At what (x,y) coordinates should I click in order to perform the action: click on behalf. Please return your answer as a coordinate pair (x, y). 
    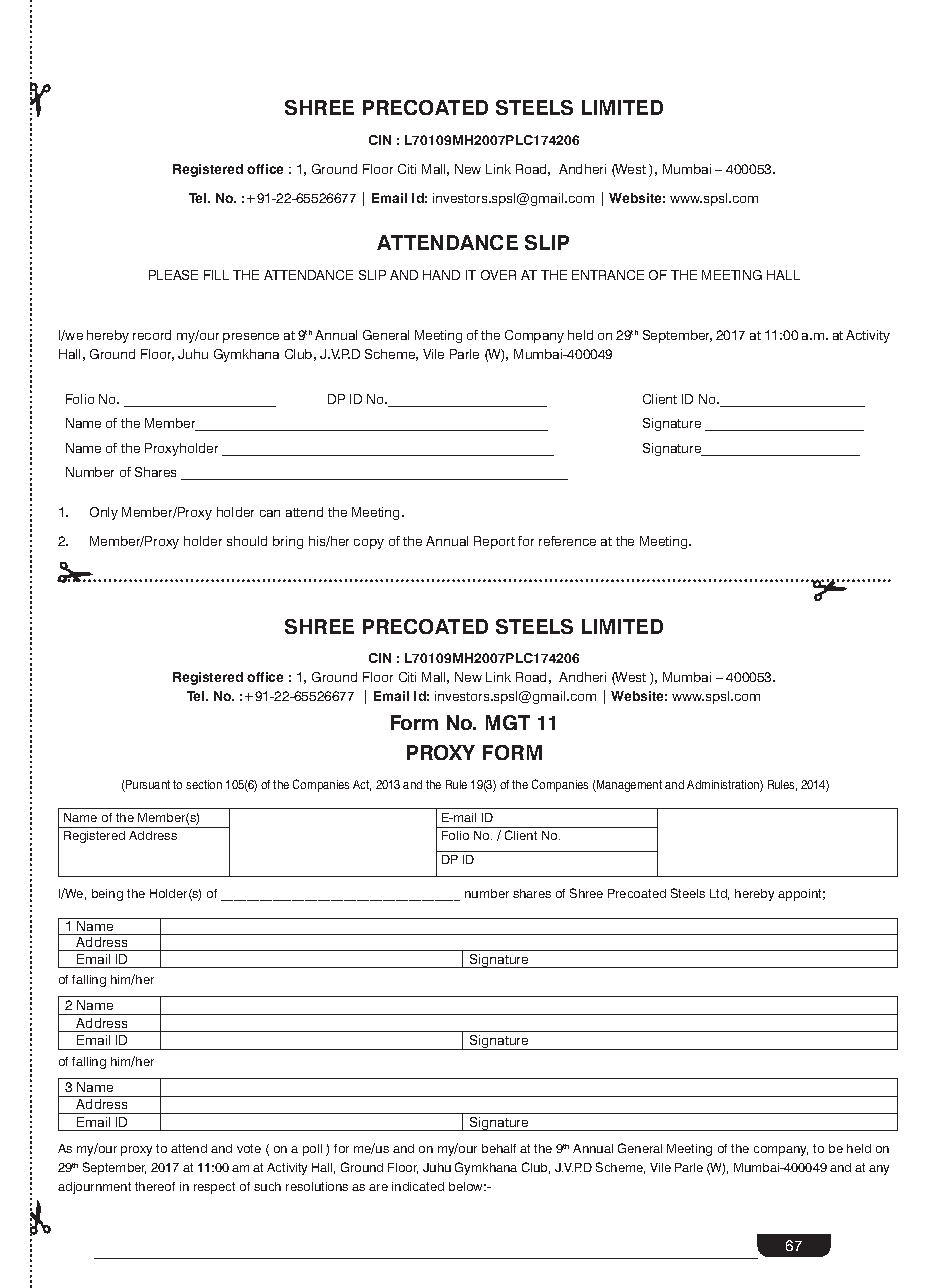
    Looking at the image, I should click on (499, 1148).
